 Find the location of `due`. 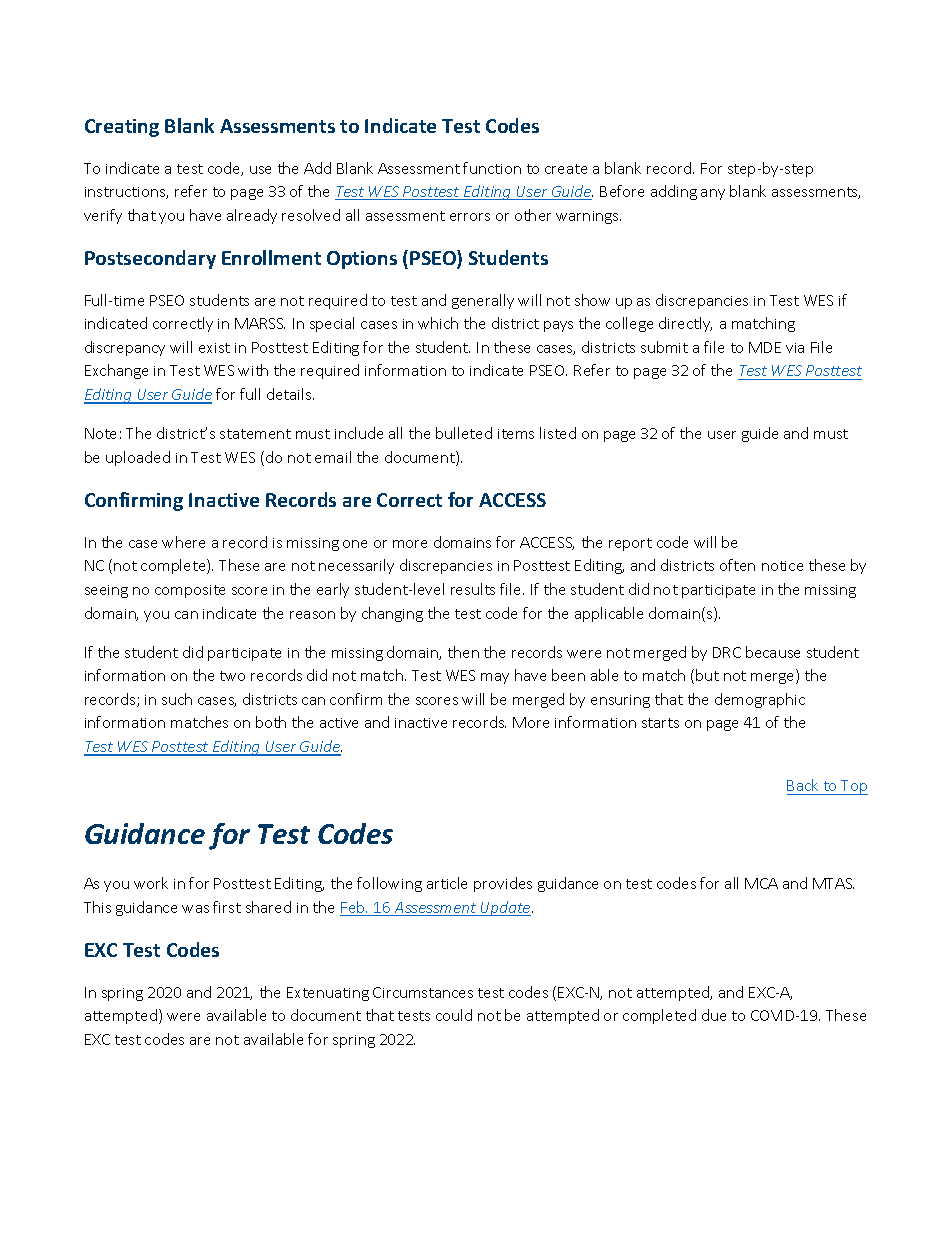

due is located at coordinates (714, 1015).
